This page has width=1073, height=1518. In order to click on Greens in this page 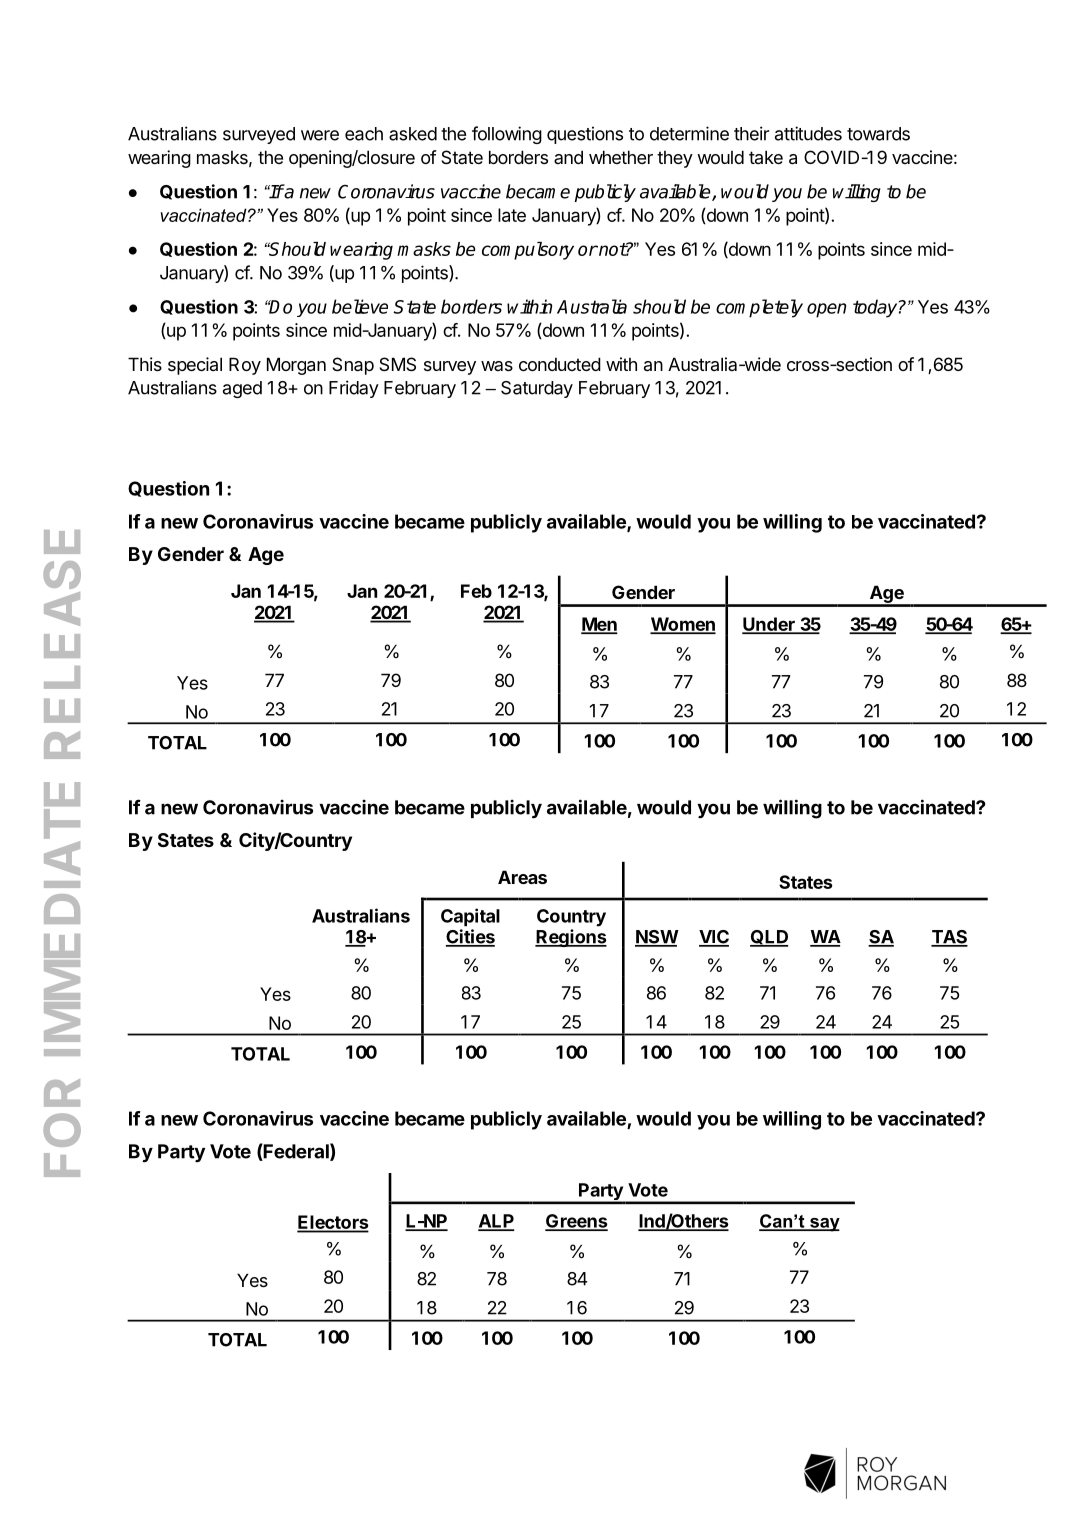, I will do `click(576, 1222)`.
